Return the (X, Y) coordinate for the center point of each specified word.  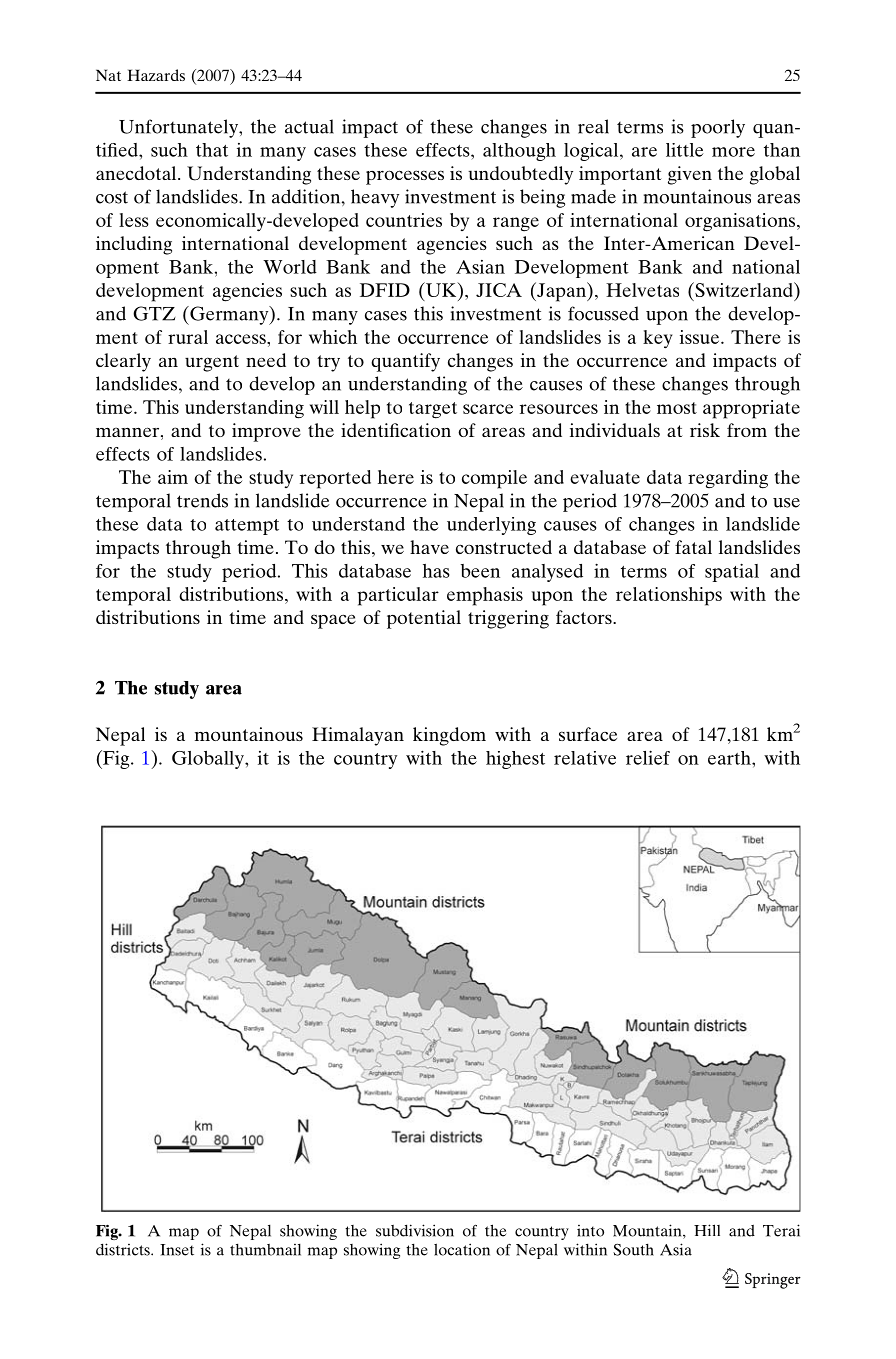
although (519, 152)
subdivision (415, 1230)
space (333, 621)
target (433, 410)
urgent (212, 363)
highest (515, 760)
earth (730, 758)
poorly (718, 128)
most (677, 408)
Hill (707, 1230)
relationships (669, 596)
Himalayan (358, 736)
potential (424, 619)
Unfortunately (179, 128)
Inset (177, 1250)
